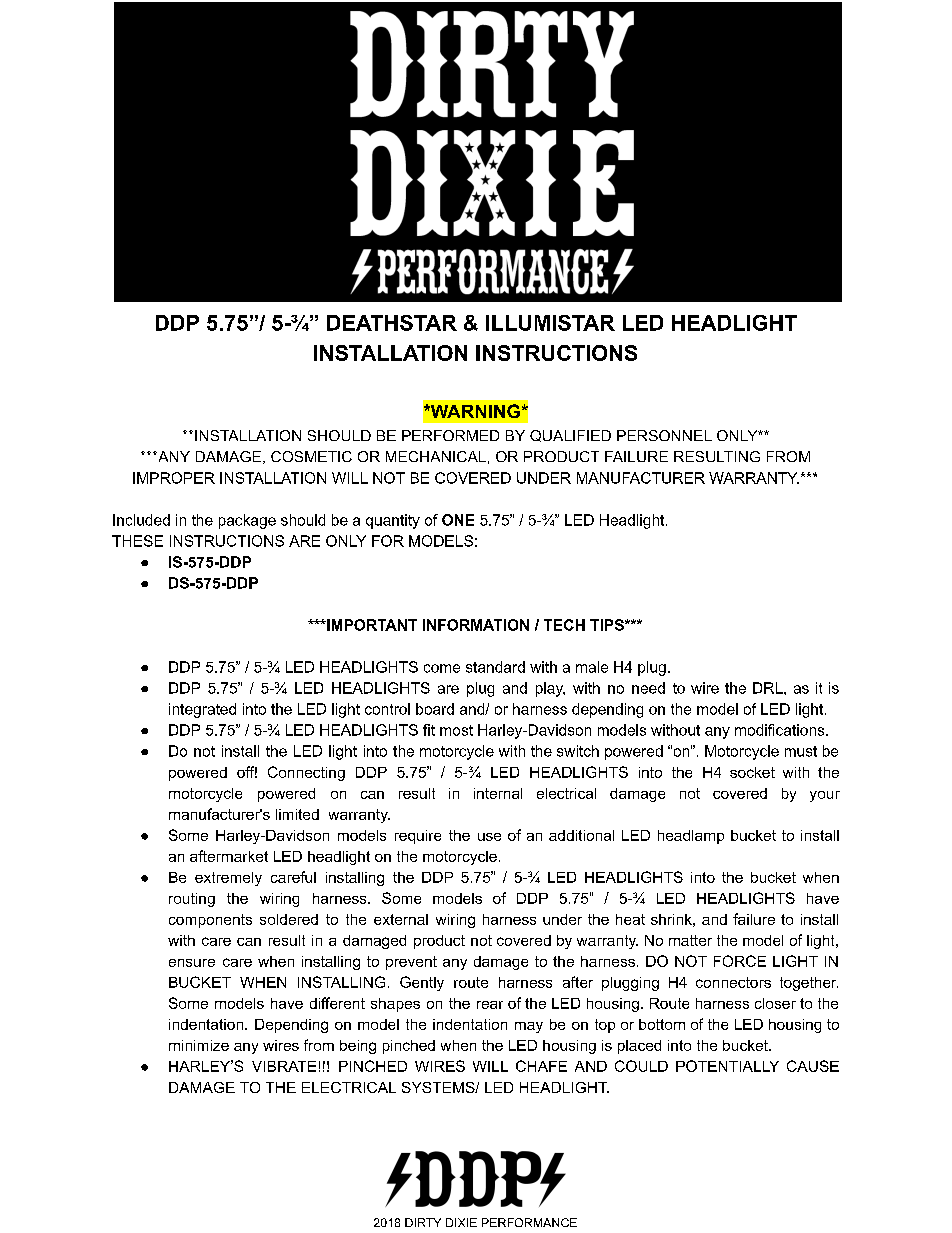  Describe the element at coordinates (461, 1222) in the image. I see `DIXIE` at that location.
